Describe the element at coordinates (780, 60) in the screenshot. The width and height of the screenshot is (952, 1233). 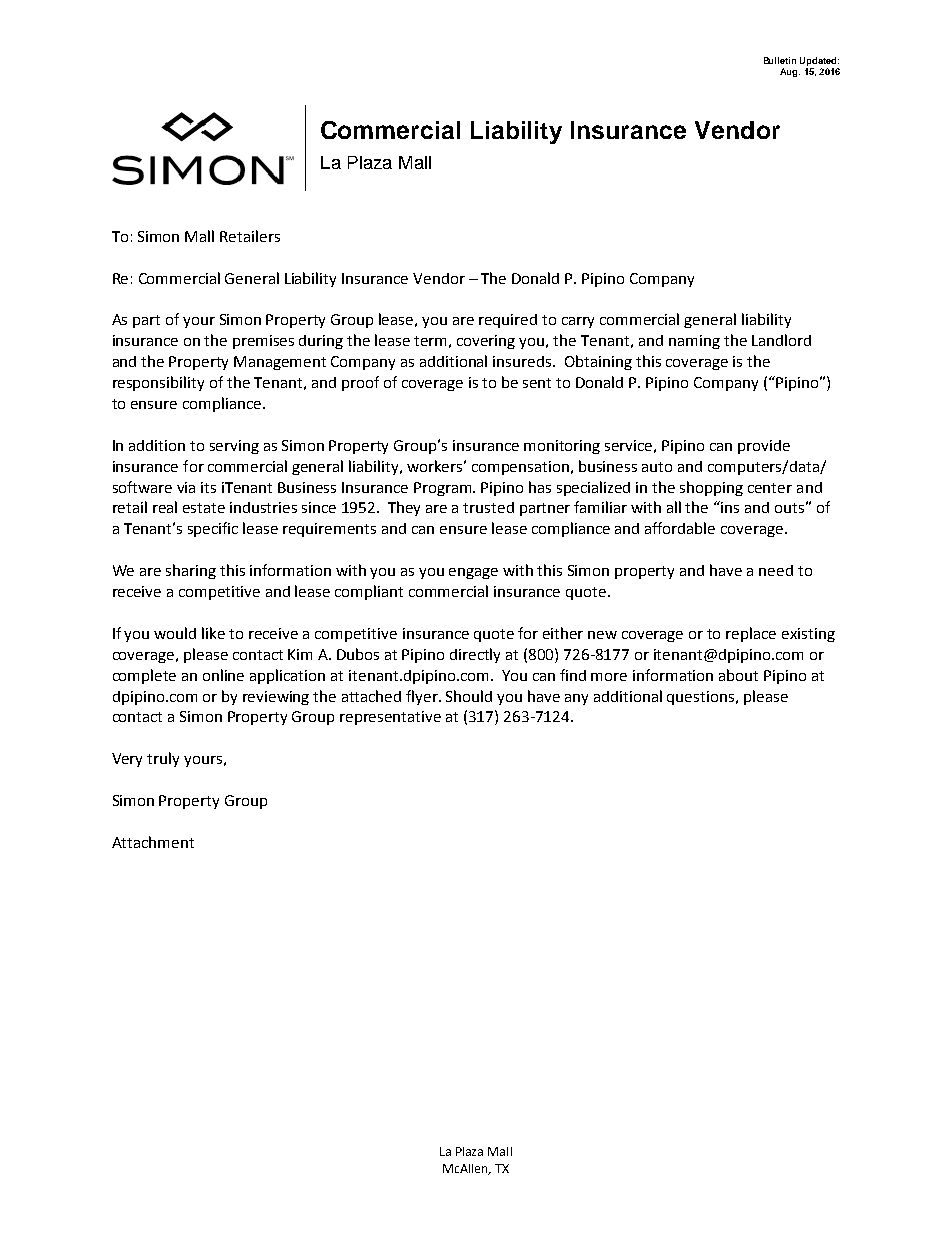
I see `Bulletin` at that location.
